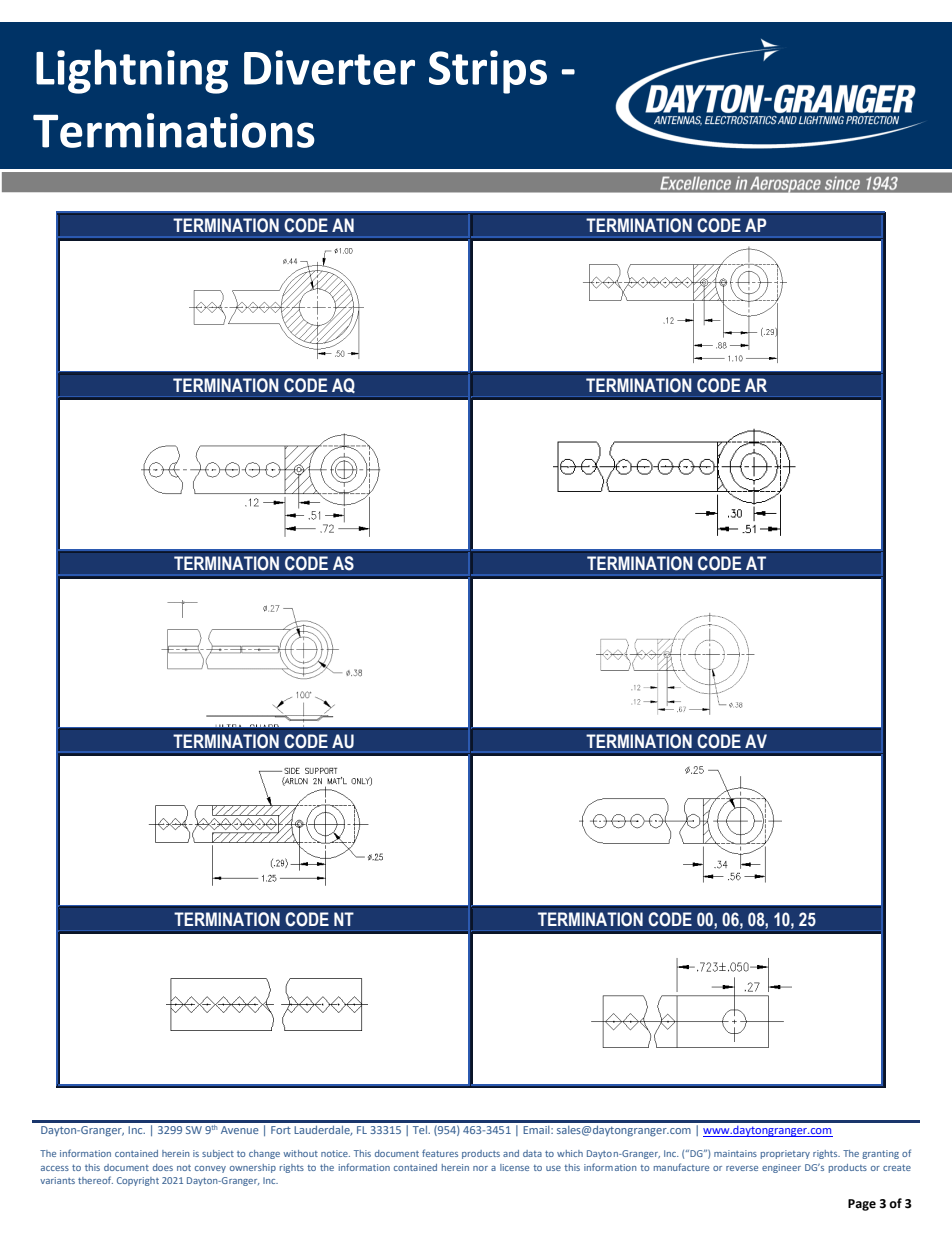  I want to click on Lightning, so click(132, 71).
